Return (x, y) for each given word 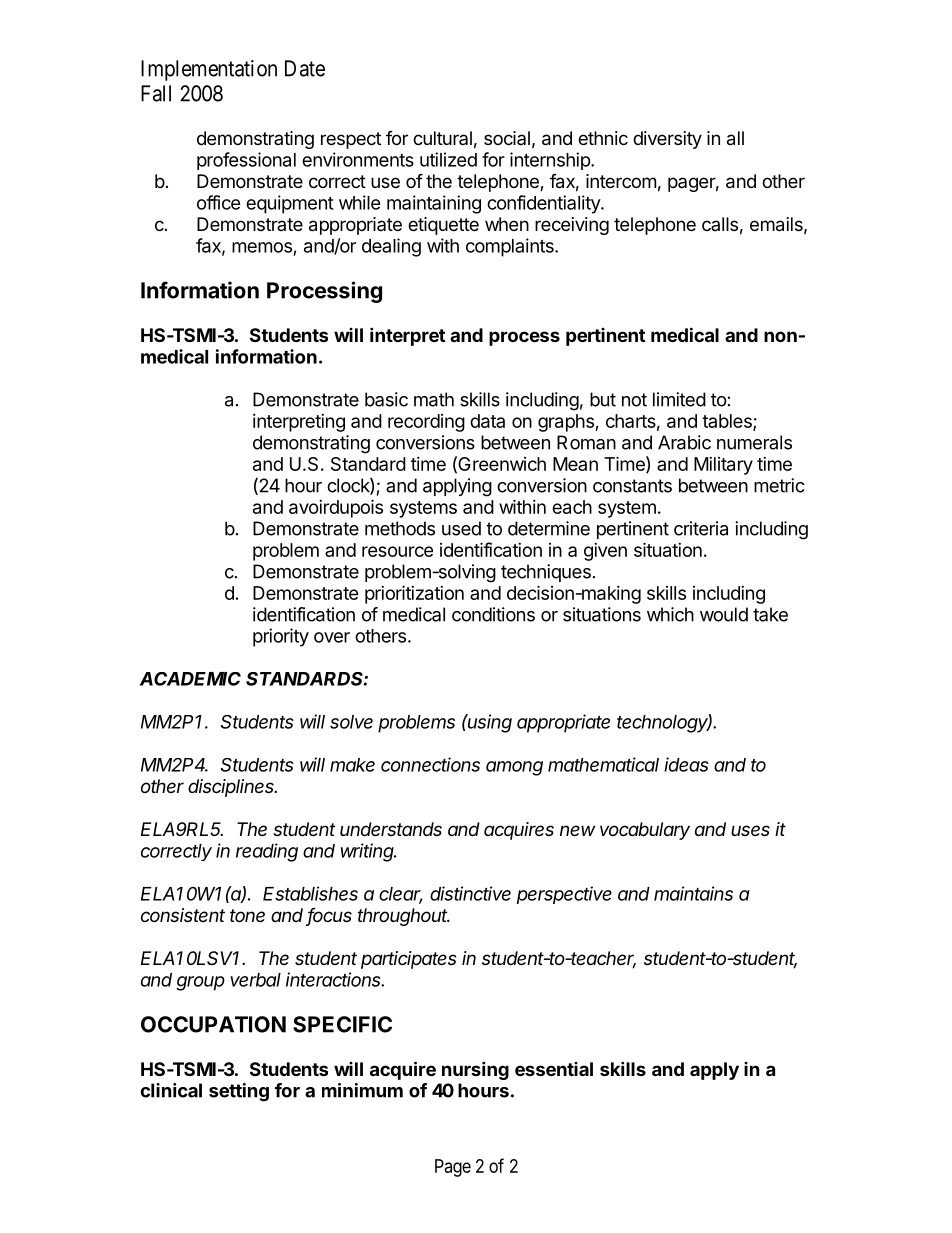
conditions (493, 614)
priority (281, 637)
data (487, 421)
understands (391, 829)
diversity (667, 140)
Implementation (209, 70)
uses (750, 830)
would (724, 614)
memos (262, 247)
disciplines (232, 788)
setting (239, 1092)
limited (679, 399)
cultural (442, 138)
